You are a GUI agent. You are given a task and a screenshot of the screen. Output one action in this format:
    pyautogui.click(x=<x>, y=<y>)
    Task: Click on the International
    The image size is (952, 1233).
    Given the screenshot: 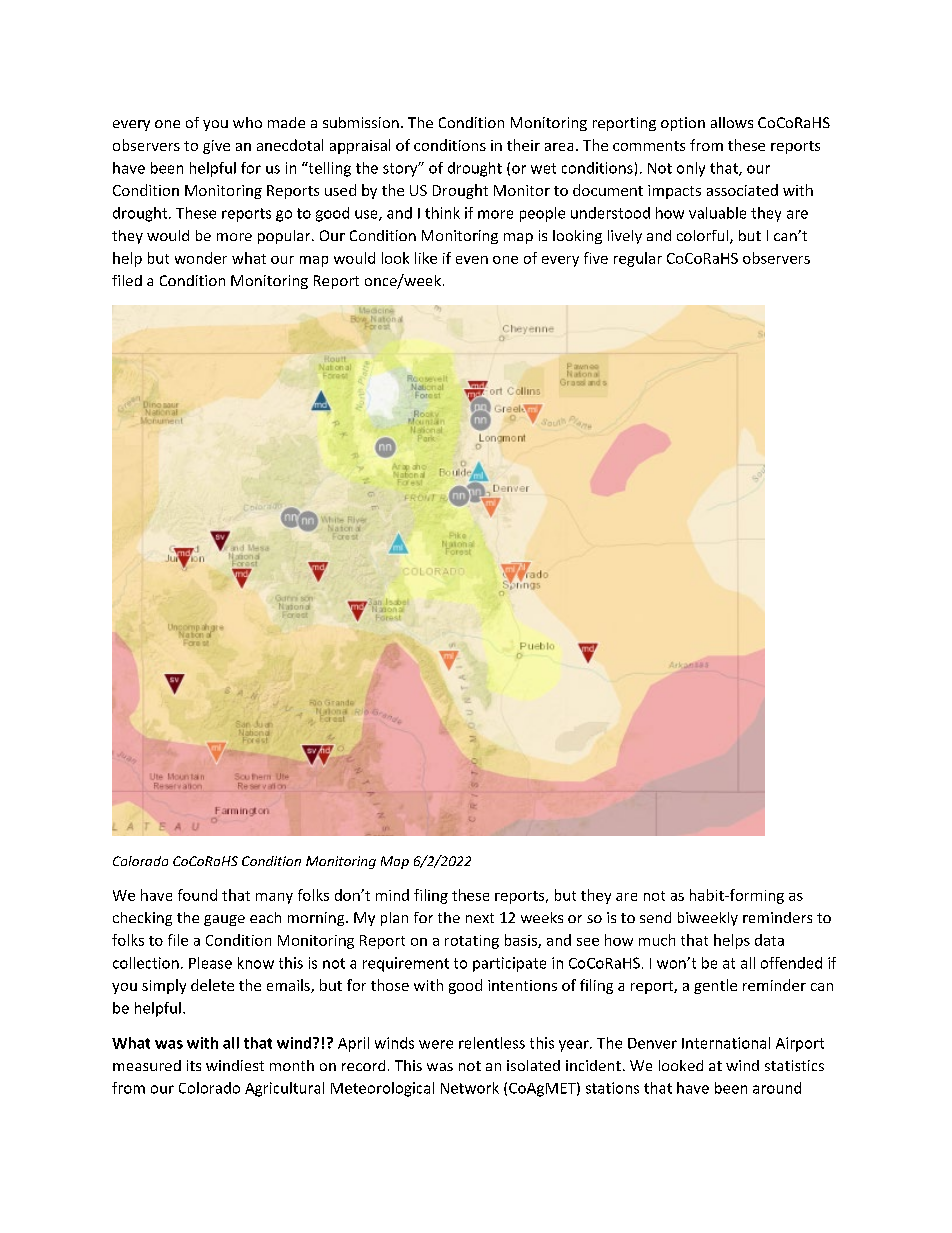 What is the action you would take?
    pyautogui.click(x=726, y=1043)
